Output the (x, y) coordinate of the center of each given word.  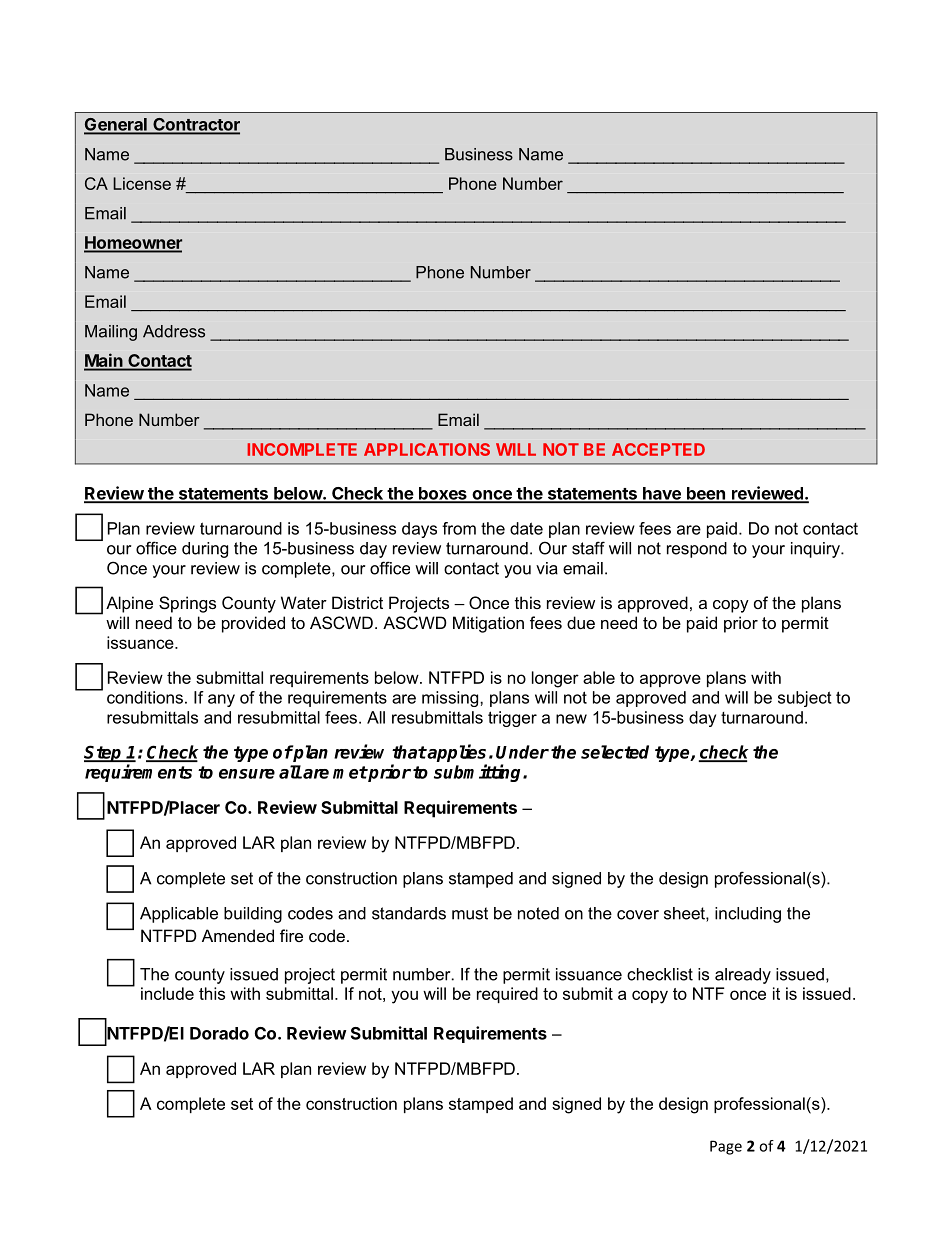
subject (805, 699)
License (142, 183)
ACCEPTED (658, 449)
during (205, 550)
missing (451, 699)
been (705, 494)
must (470, 913)
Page (726, 1147)
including (748, 915)
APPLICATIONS (427, 449)
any (221, 700)
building (253, 915)
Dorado (219, 1033)
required (507, 995)
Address (174, 331)
